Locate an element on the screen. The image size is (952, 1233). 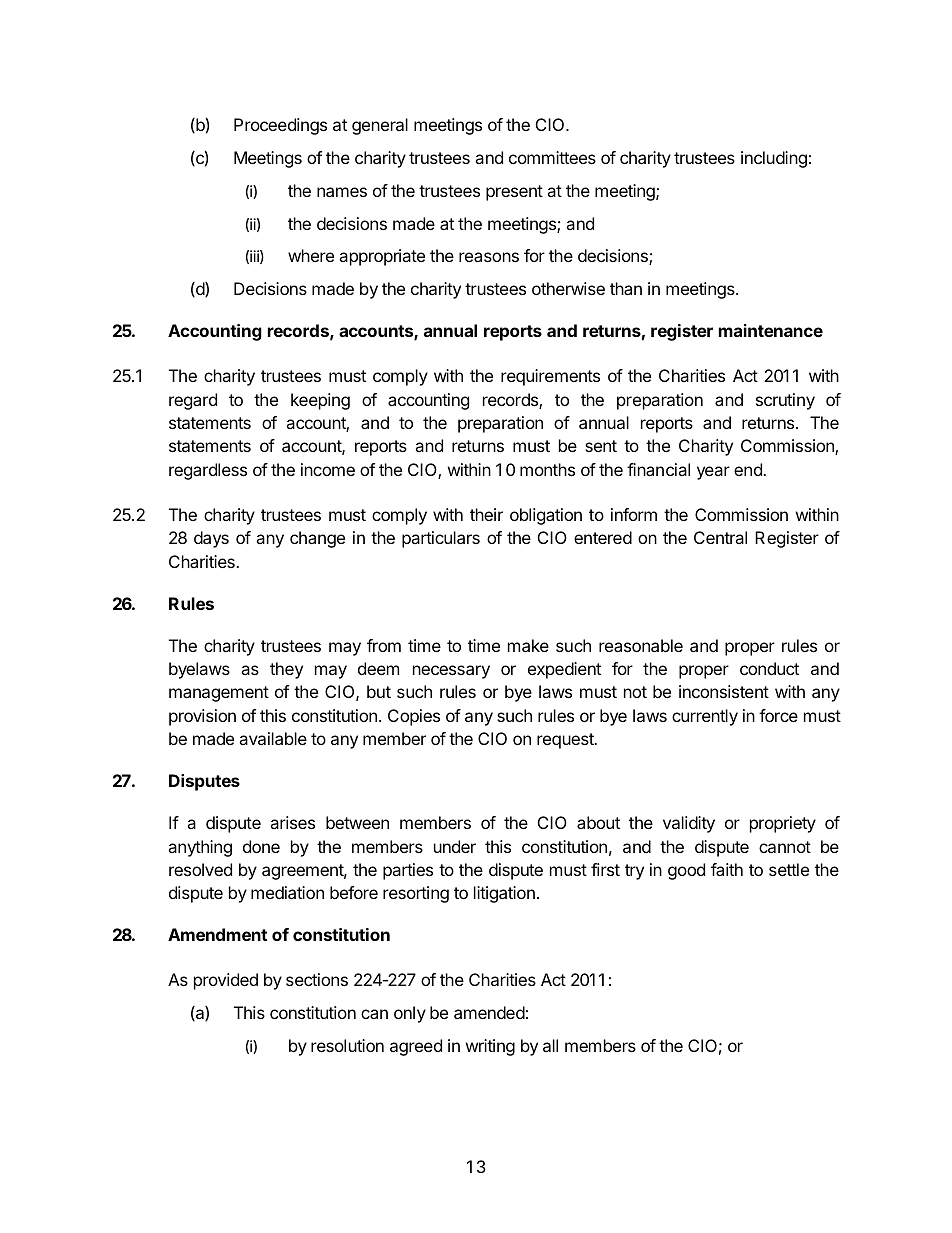
change is located at coordinates (317, 539).
